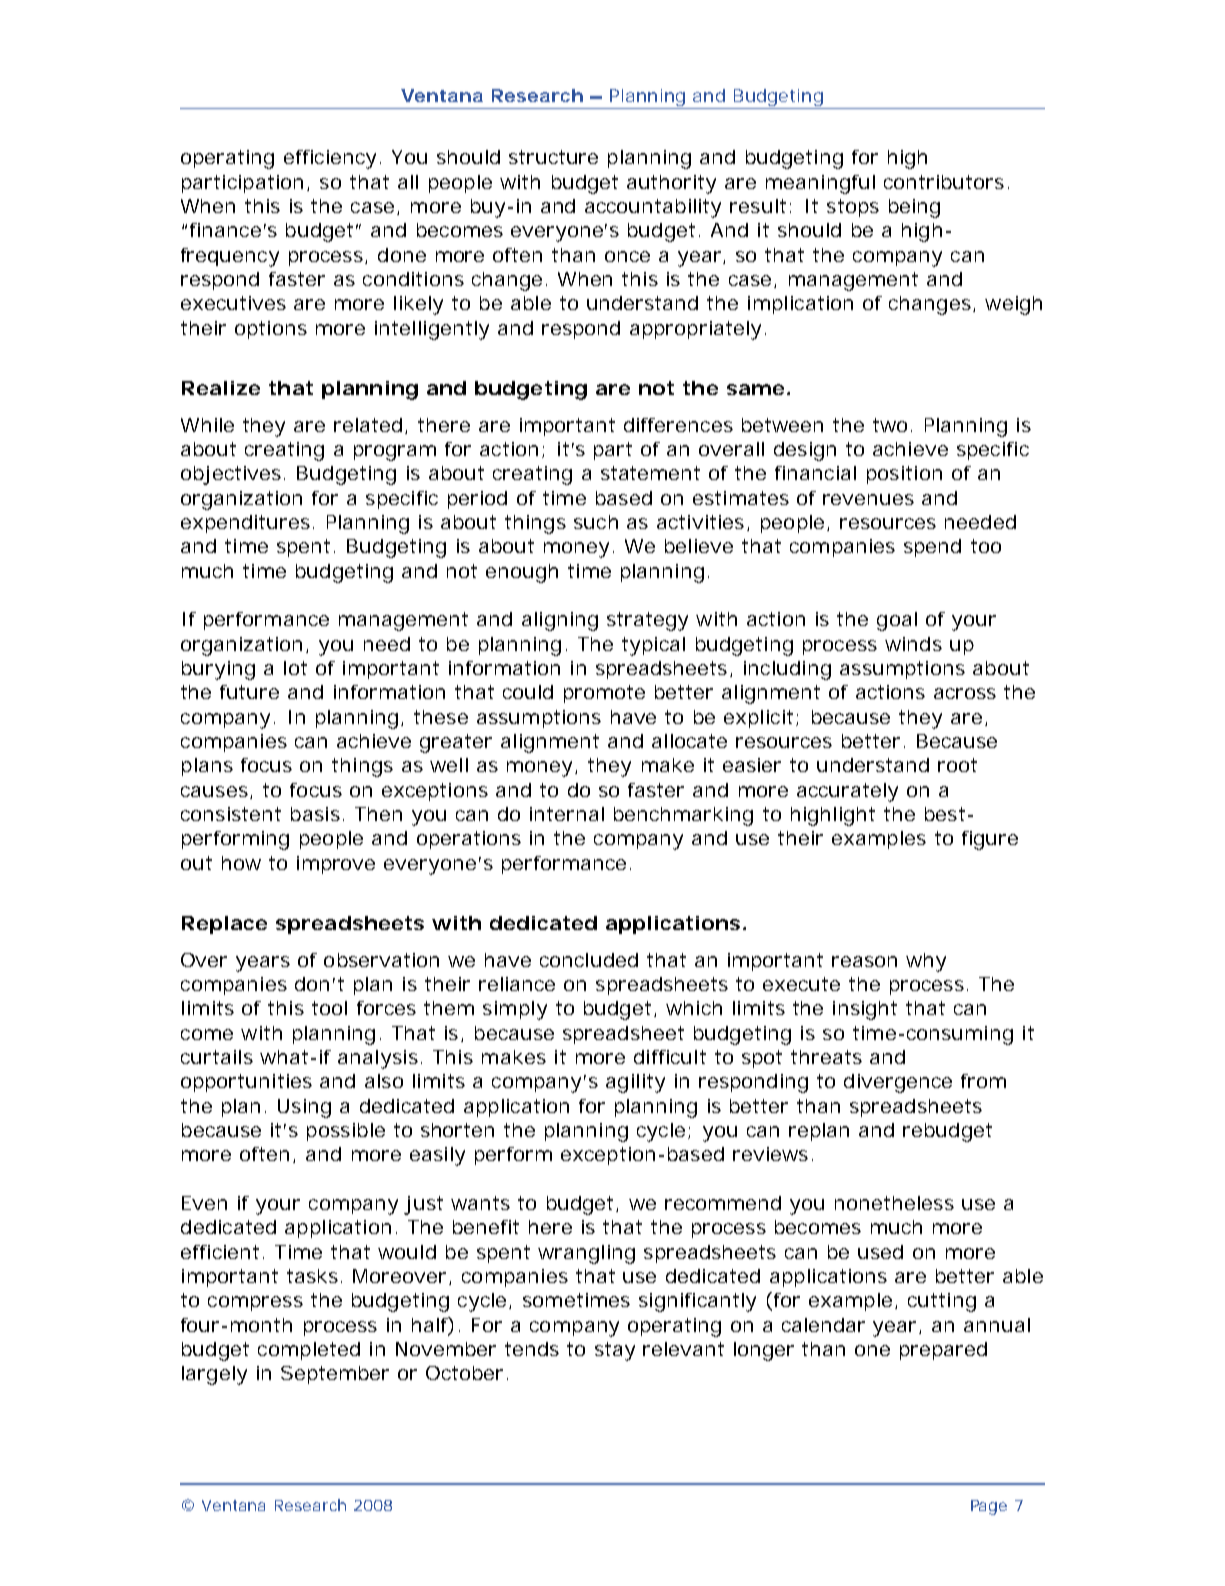  Describe the element at coordinates (615, 1351) in the screenshot. I see `stay` at that location.
